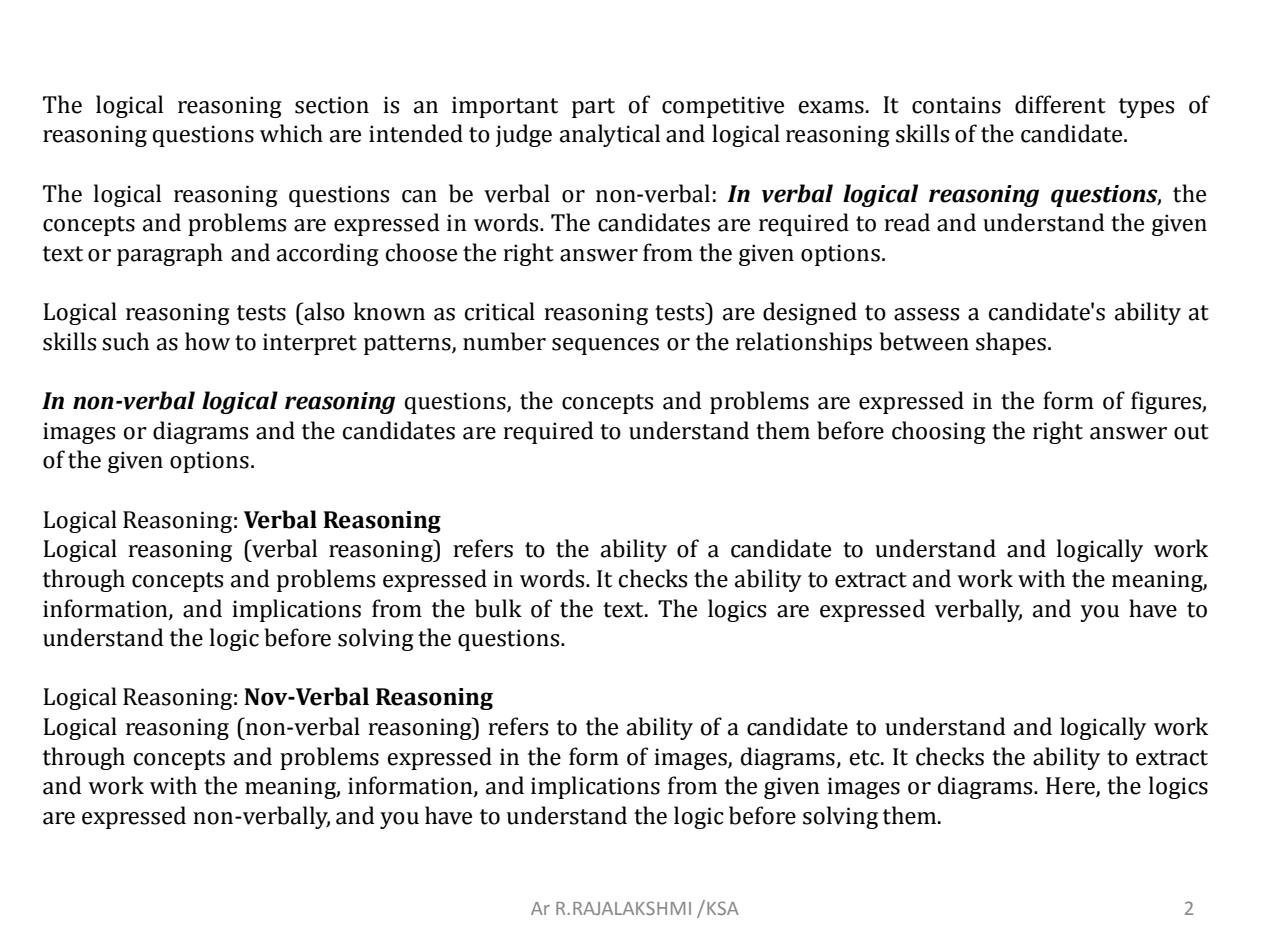 This screenshot has height=952, width=1270. Describe the element at coordinates (1060, 104) in the screenshot. I see `different` at that location.
